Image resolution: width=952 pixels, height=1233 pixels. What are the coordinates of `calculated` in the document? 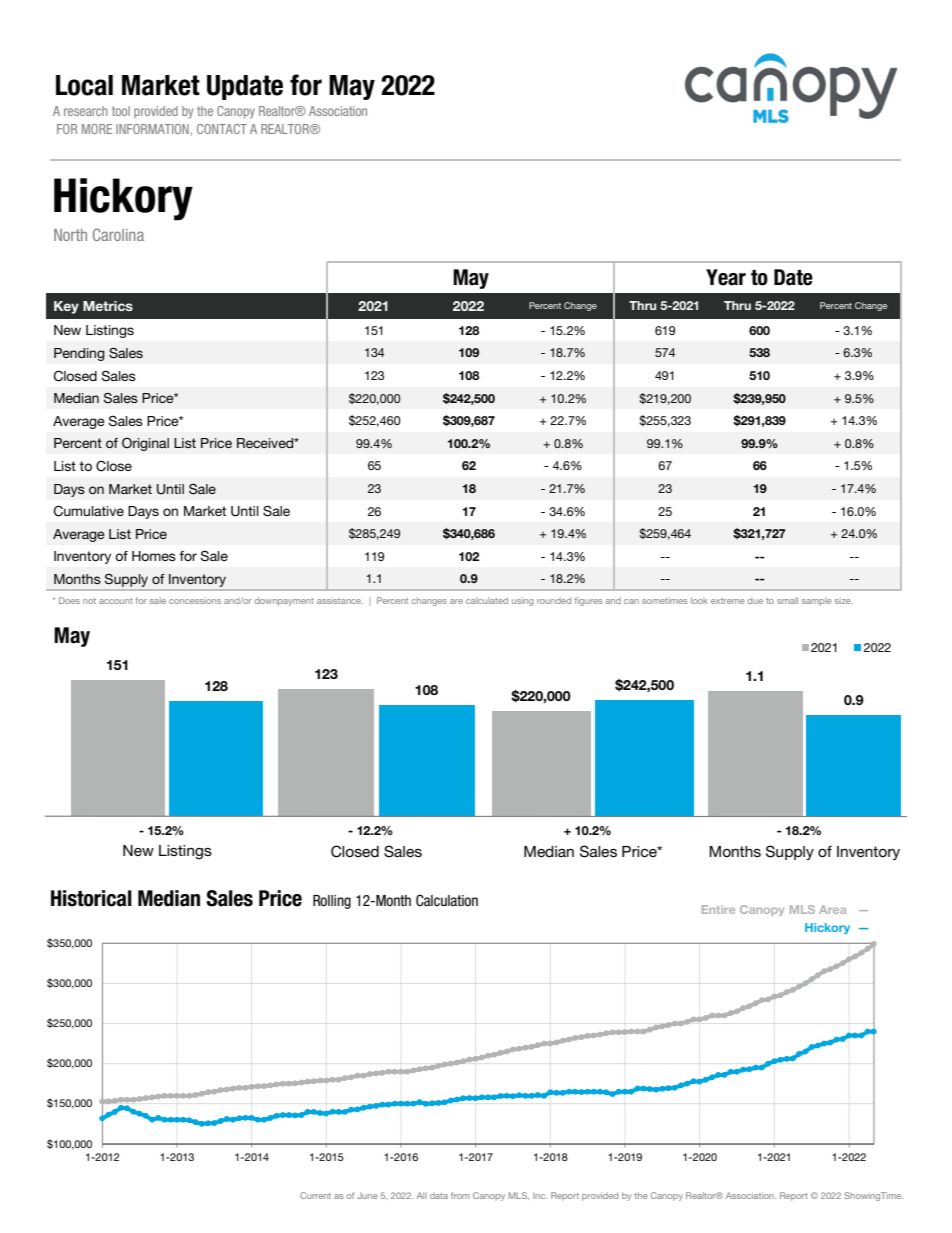 It's located at (487, 600).
